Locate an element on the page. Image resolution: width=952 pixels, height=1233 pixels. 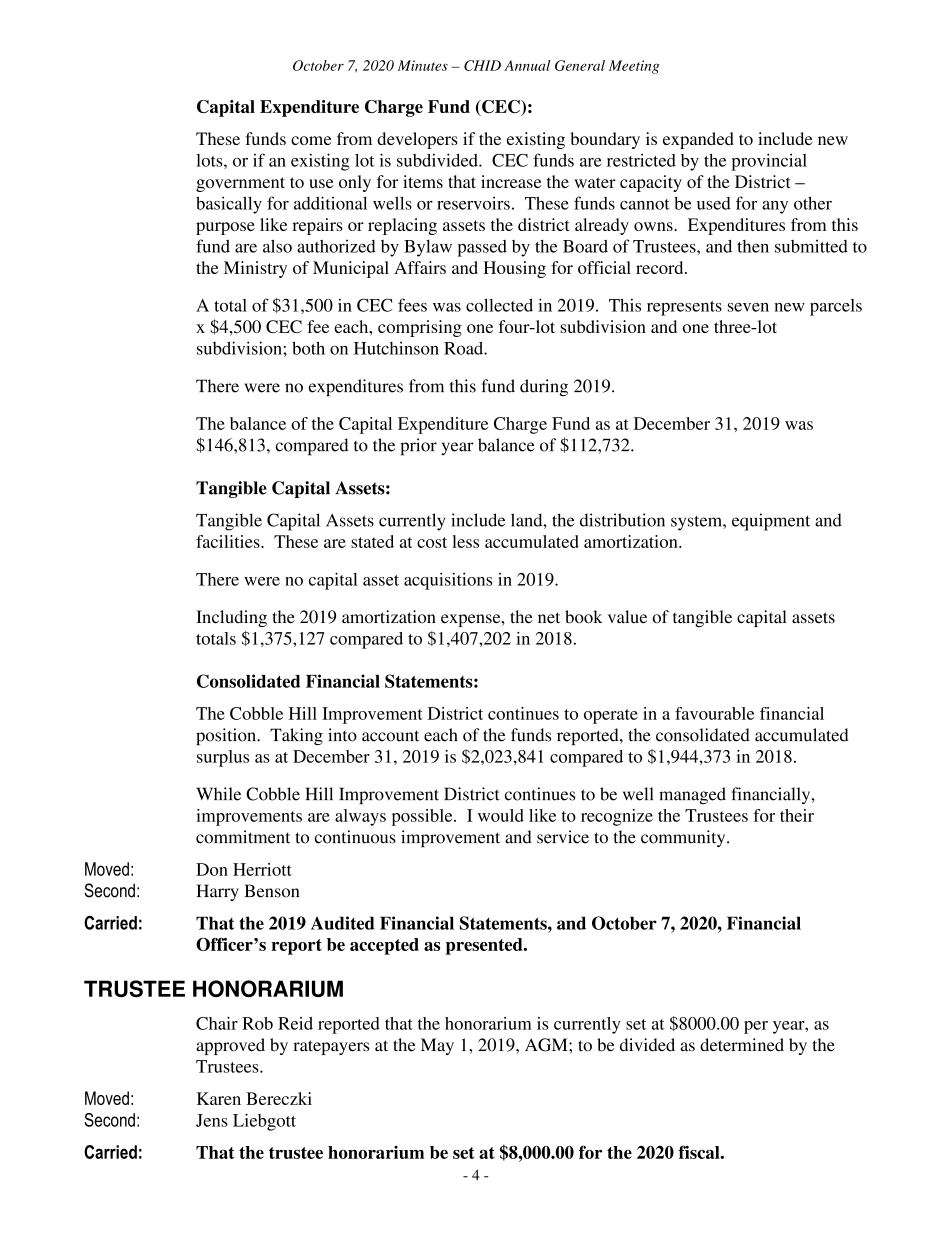
equipment is located at coordinates (771, 522).
